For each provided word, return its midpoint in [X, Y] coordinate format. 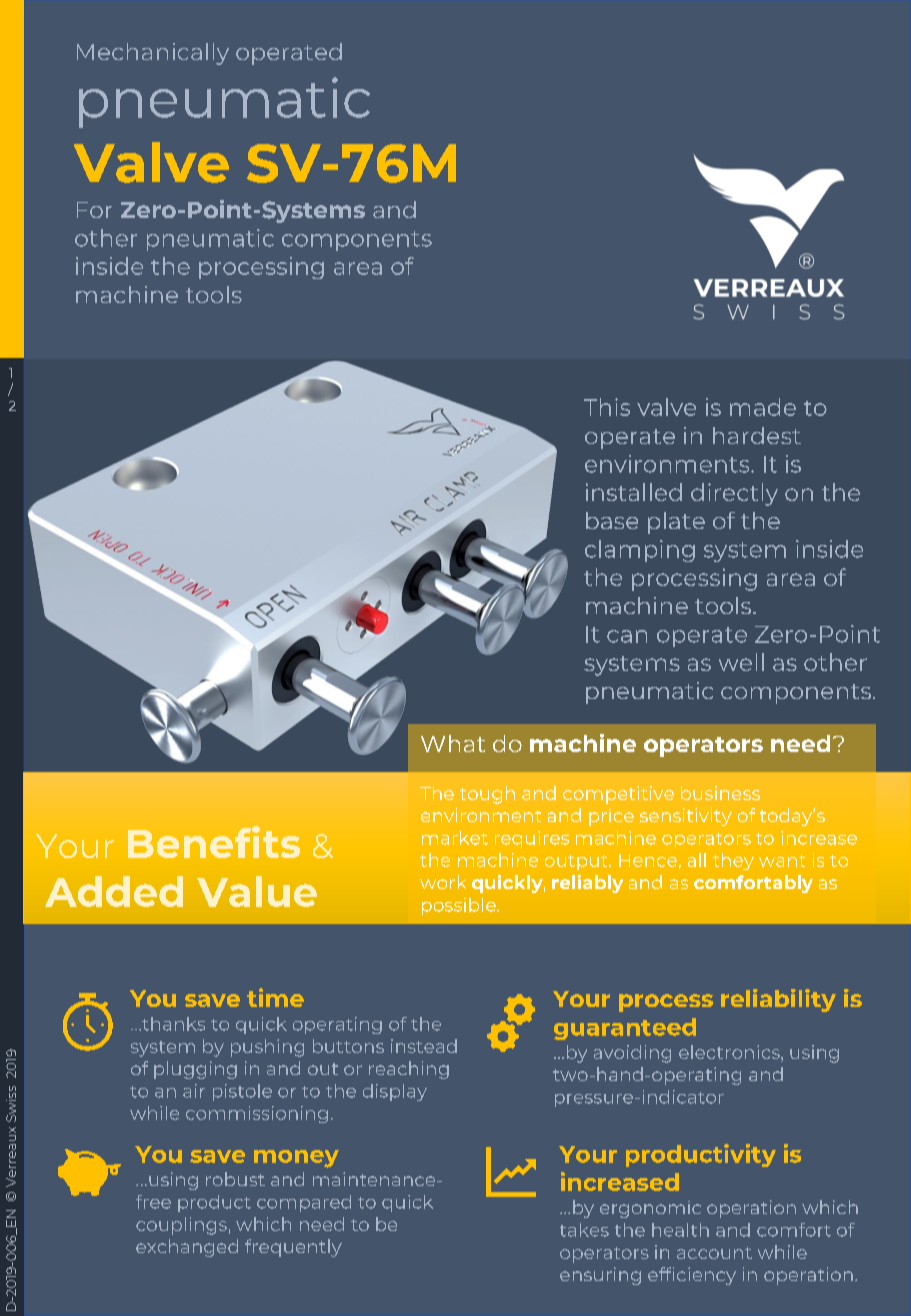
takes [584, 1230]
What [453, 743]
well [741, 662]
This [607, 407]
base [612, 520]
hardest [757, 435]
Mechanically [153, 54]
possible [460, 906]
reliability [778, 1000]
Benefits [214, 842]
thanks [172, 1024]
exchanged [187, 1248]
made [763, 407]
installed [634, 492]
